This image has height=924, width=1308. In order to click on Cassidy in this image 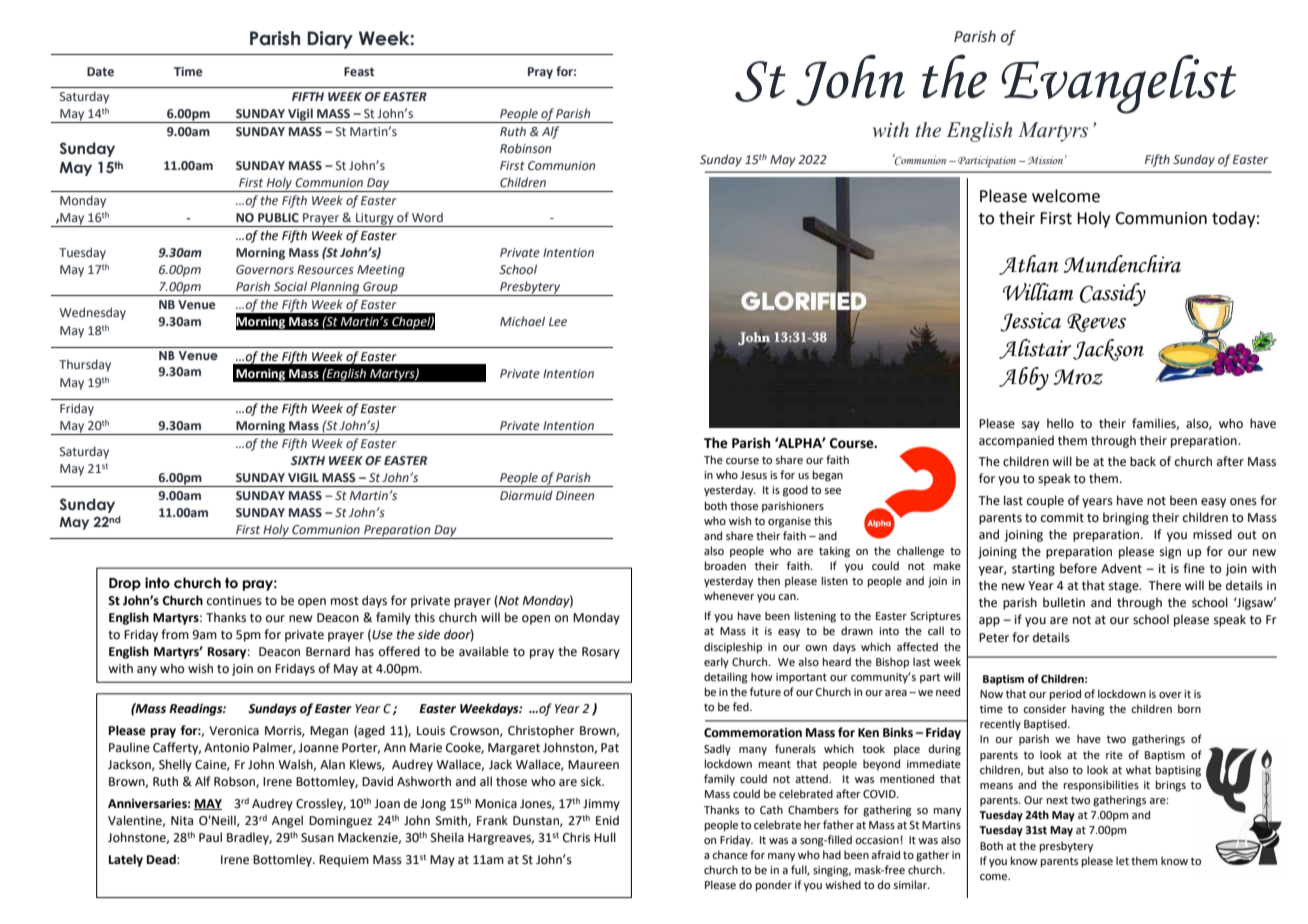, I will do `click(1113, 294)`.
